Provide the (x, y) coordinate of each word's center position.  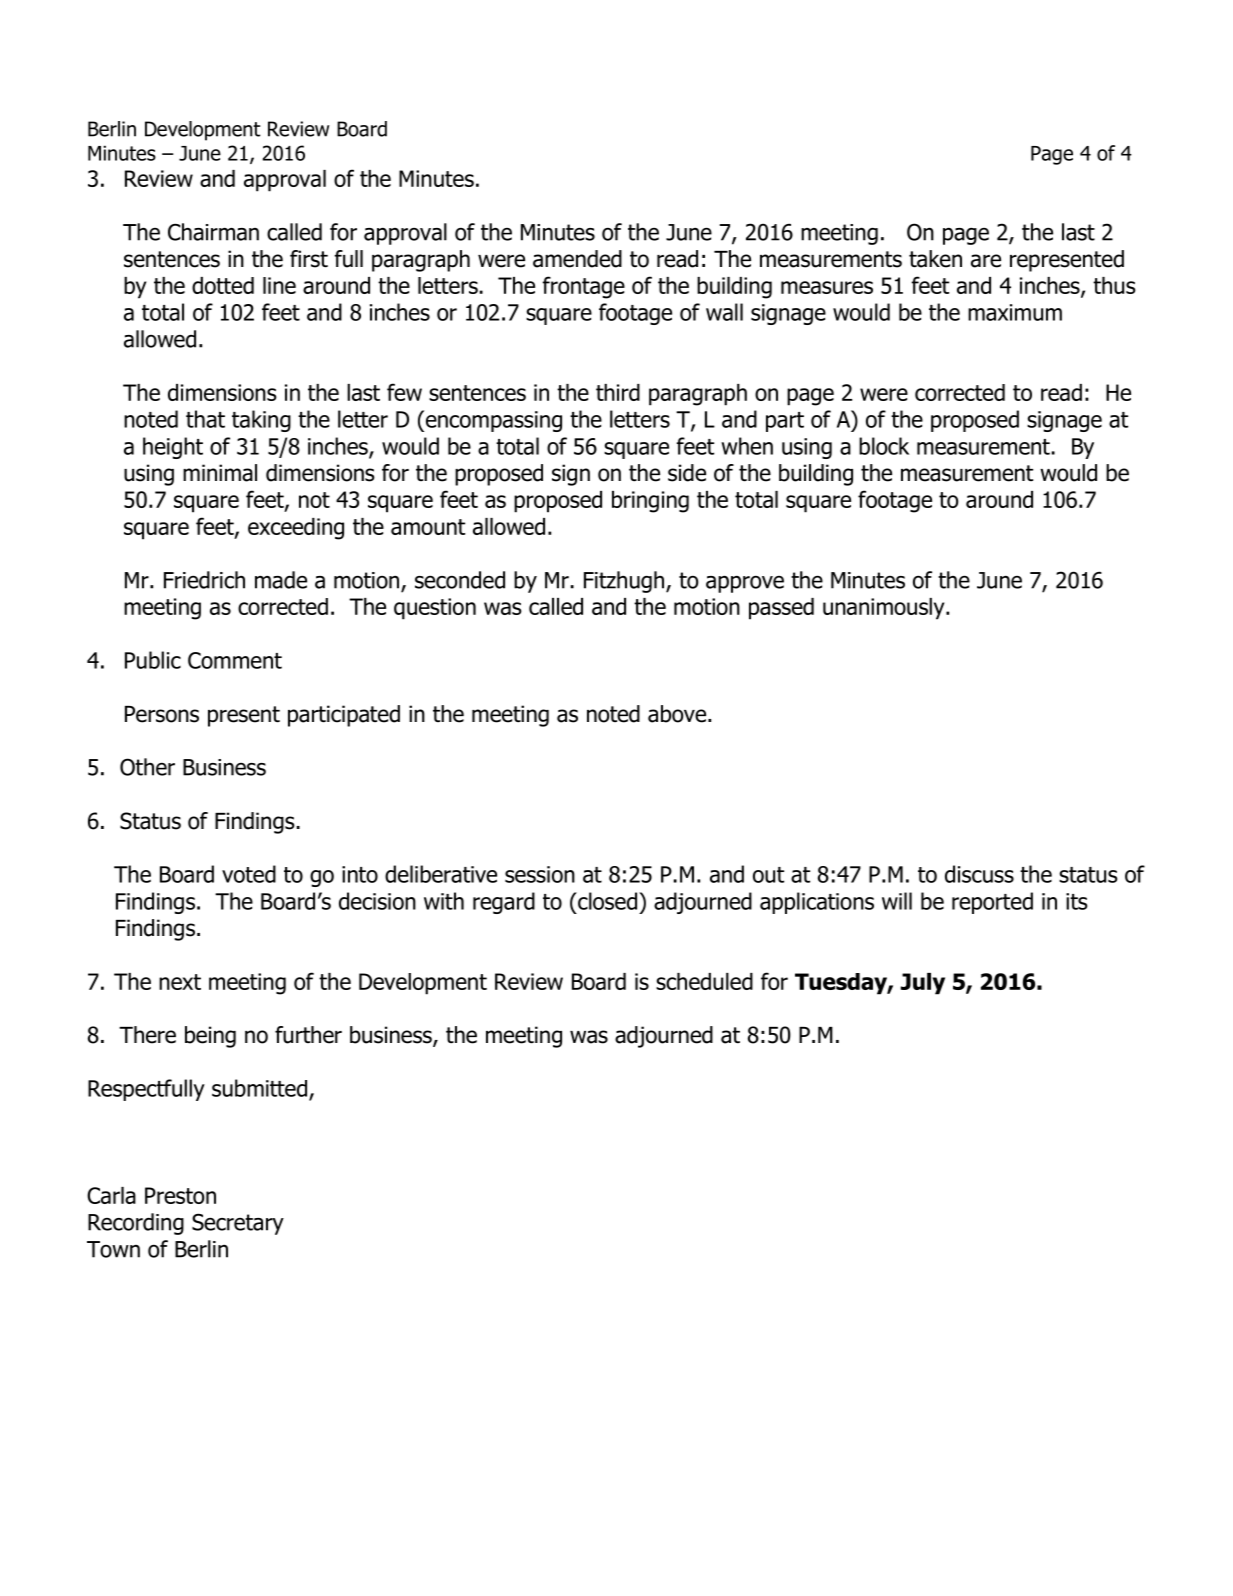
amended (577, 259)
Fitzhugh (625, 582)
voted (249, 874)
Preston (180, 1195)
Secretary (238, 1224)
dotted (223, 285)
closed (606, 901)
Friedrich (204, 580)
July (923, 984)
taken (935, 259)
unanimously (885, 609)
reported (992, 903)
